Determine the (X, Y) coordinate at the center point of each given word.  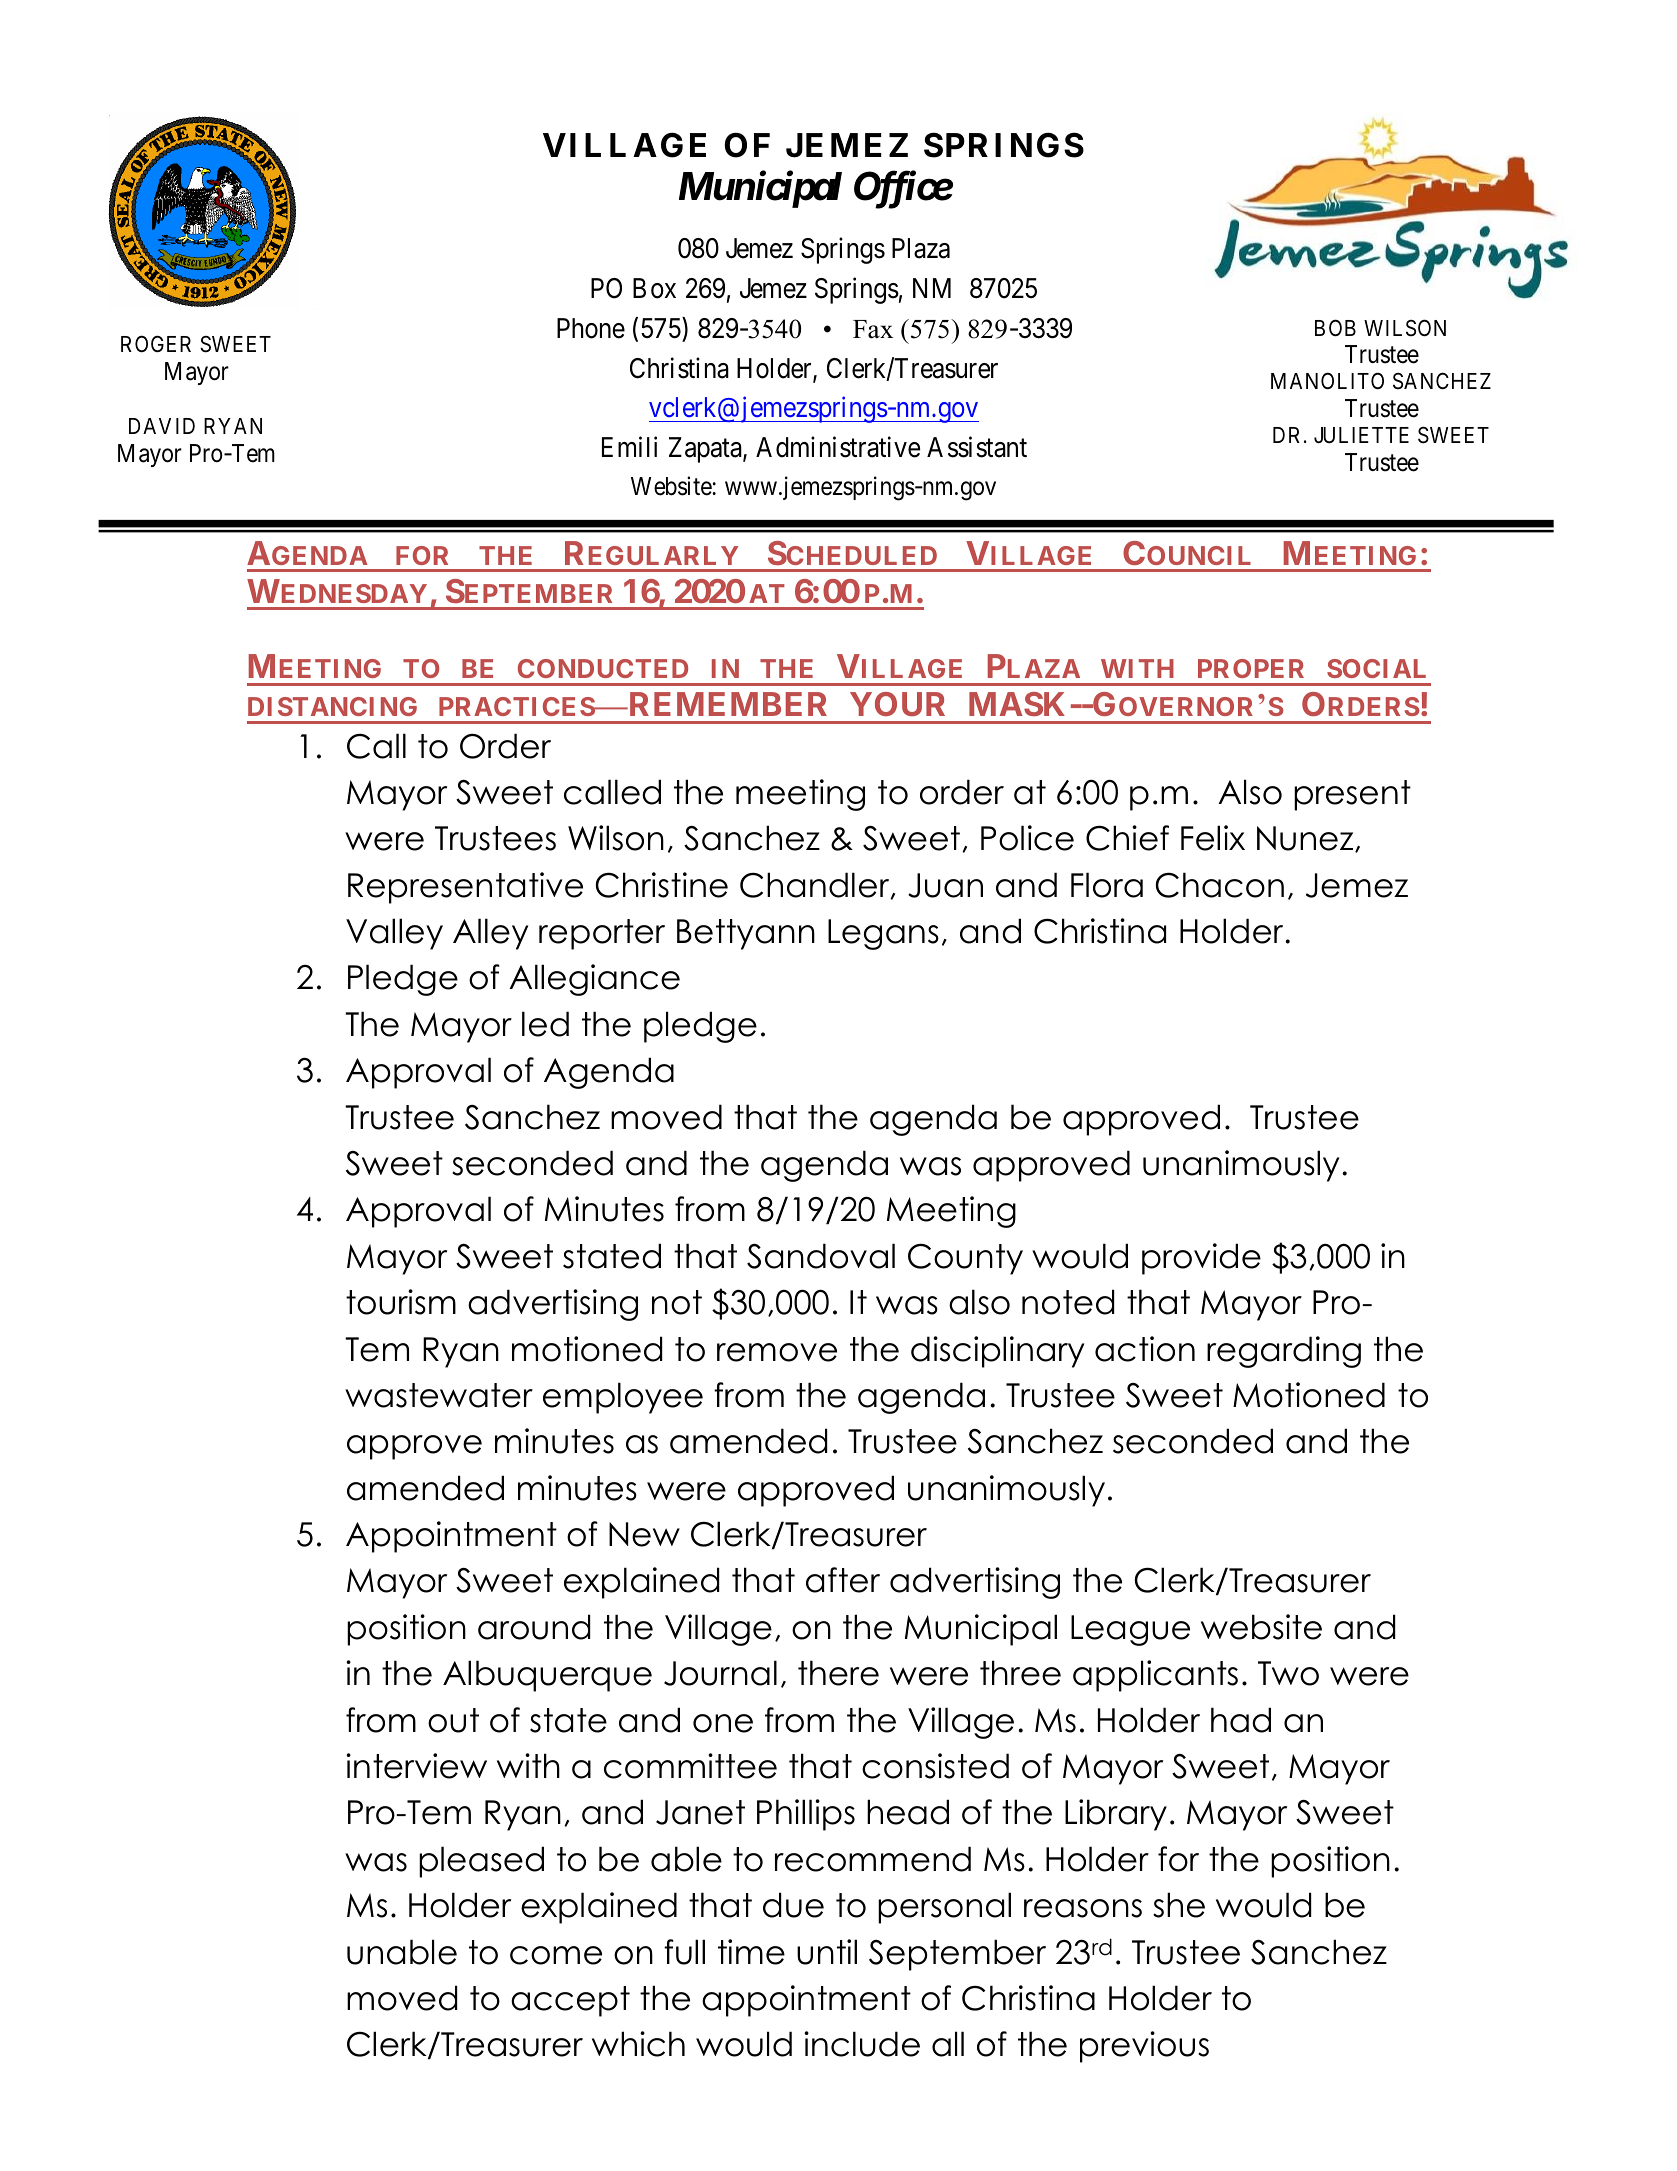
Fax (873, 329)
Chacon (1220, 885)
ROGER (156, 343)
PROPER (1251, 668)
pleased (481, 1862)
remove (777, 1352)
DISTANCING (332, 706)
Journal (720, 1673)
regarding (1284, 1352)
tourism (401, 1302)
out (453, 1720)
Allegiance (594, 980)
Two (1288, 1673)
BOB (1335, 328)
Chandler (816, 886)
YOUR (897, 704)
